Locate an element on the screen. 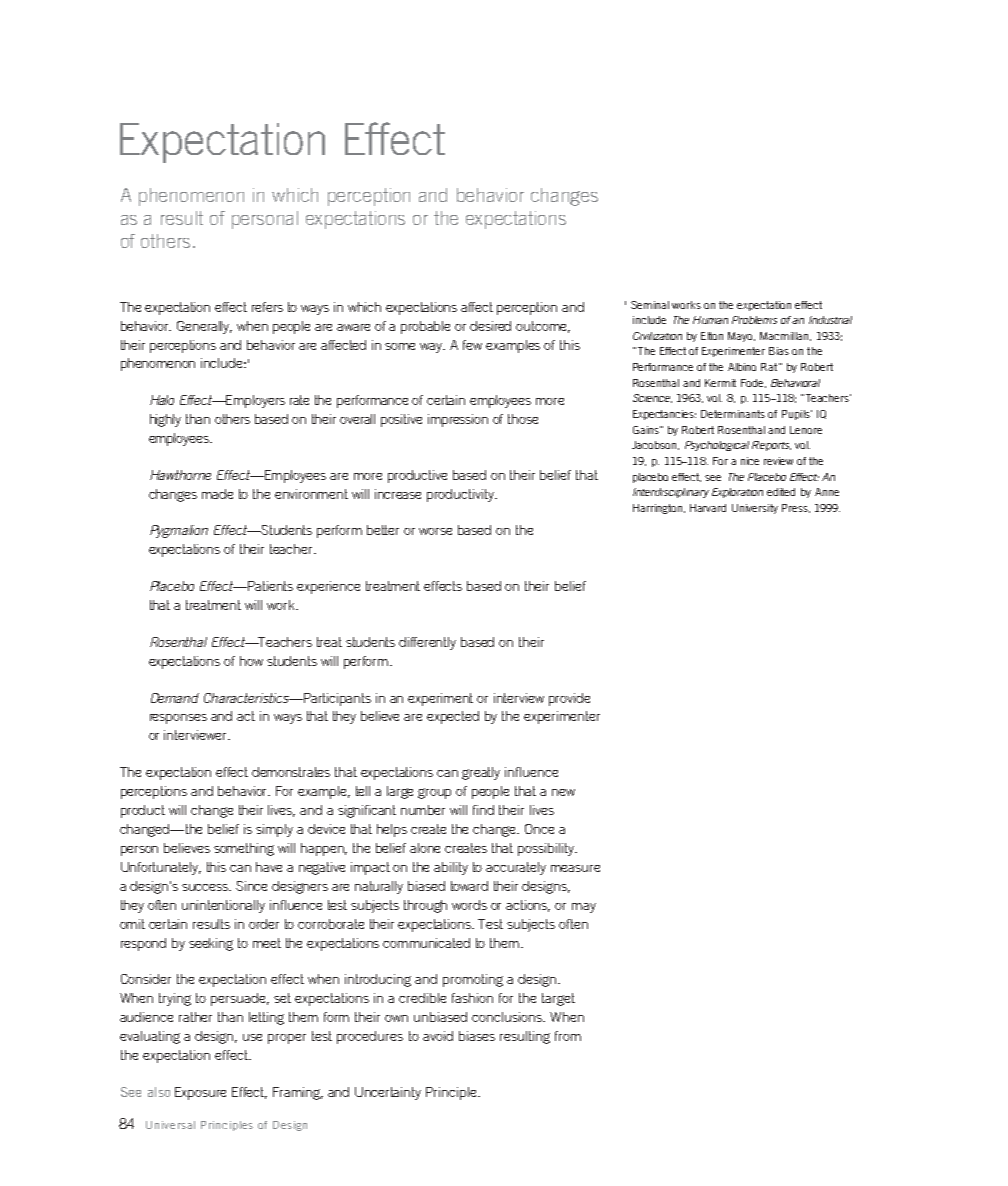  measure is located at coordinates (575, 868).
